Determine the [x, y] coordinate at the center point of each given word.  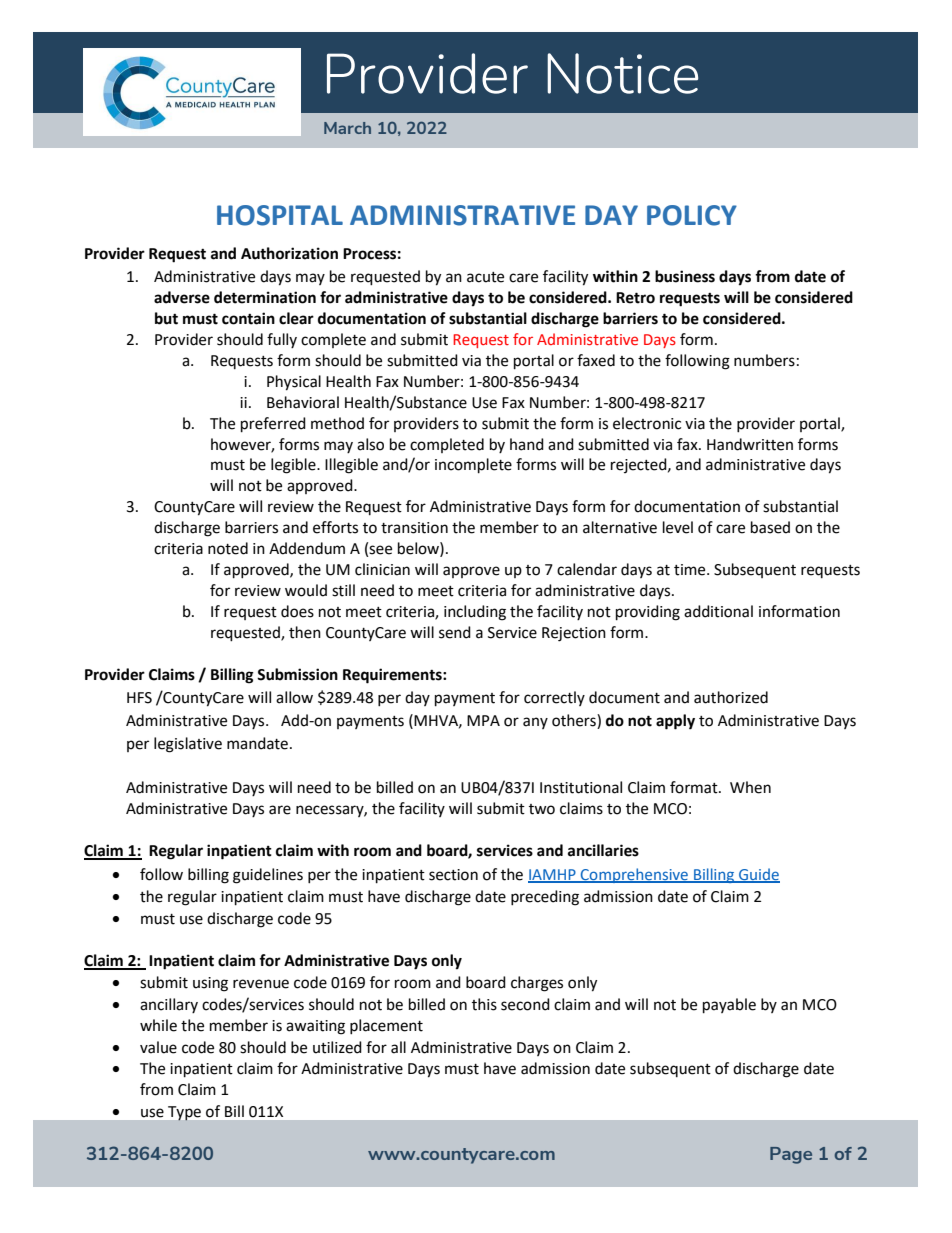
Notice [622, 73]
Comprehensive [634, 875]
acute [485, 277]
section [453, 875]
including [475, 613]
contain [248, 318]
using [210, 984]
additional [718, 611]
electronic [647, 423]
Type [184, 1113]
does [297, 611]
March [347, 128]
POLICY [692, 215]
